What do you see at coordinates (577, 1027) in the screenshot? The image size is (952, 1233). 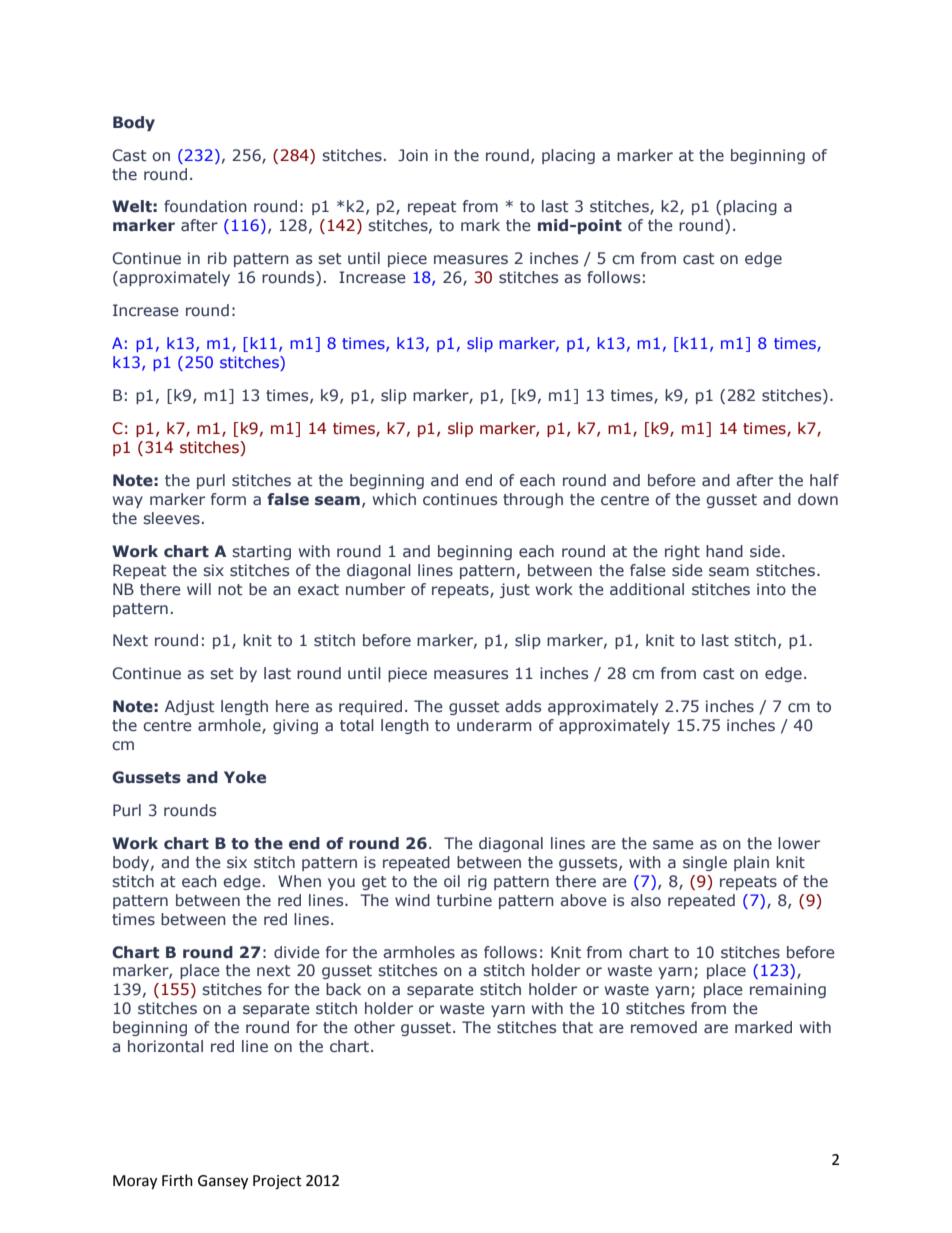 I see `that` at bounding box center [577, 1027].
